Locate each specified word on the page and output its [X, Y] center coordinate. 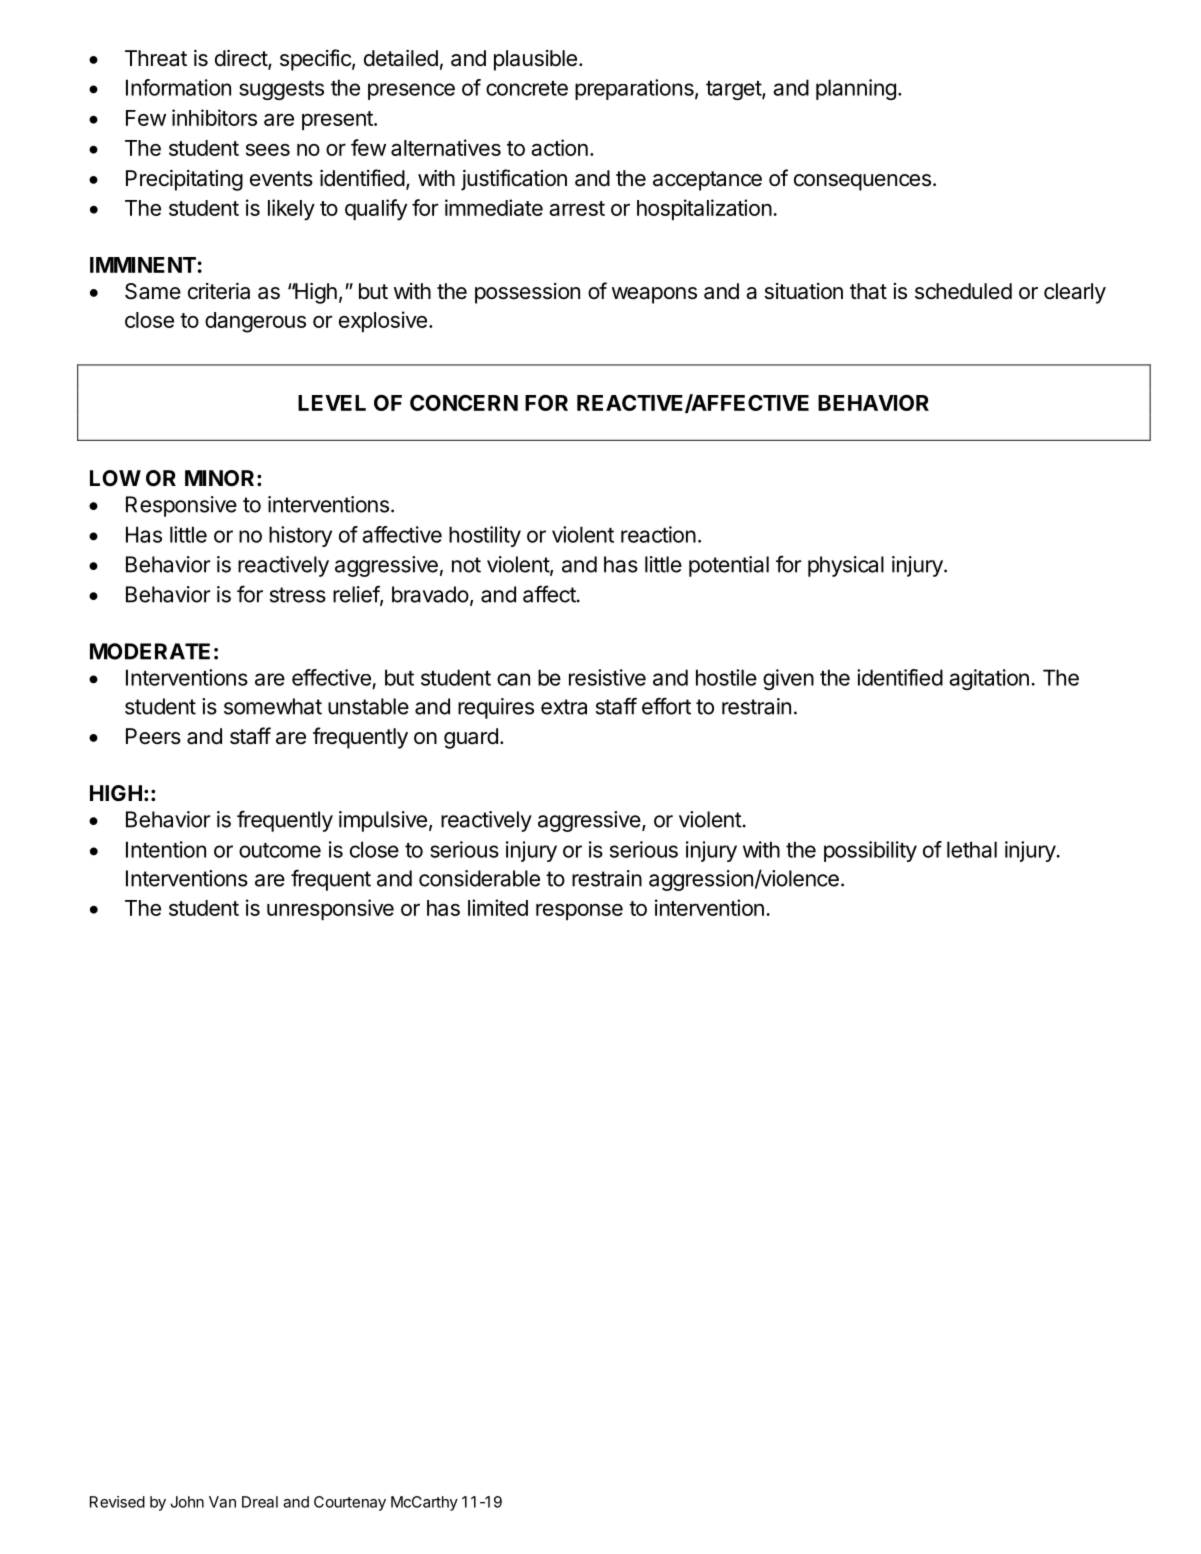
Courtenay [350, 1503]
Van [222, 1502]
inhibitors [214, 117]
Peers [153, 736]
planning [856, 89]
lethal [972, 849]
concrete [527, 88]
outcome [280, 850]
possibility [870, 851]
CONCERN [464, 403]
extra [564, 707]
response [579, 911]
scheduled [963, 291]
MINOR [219, 478]
